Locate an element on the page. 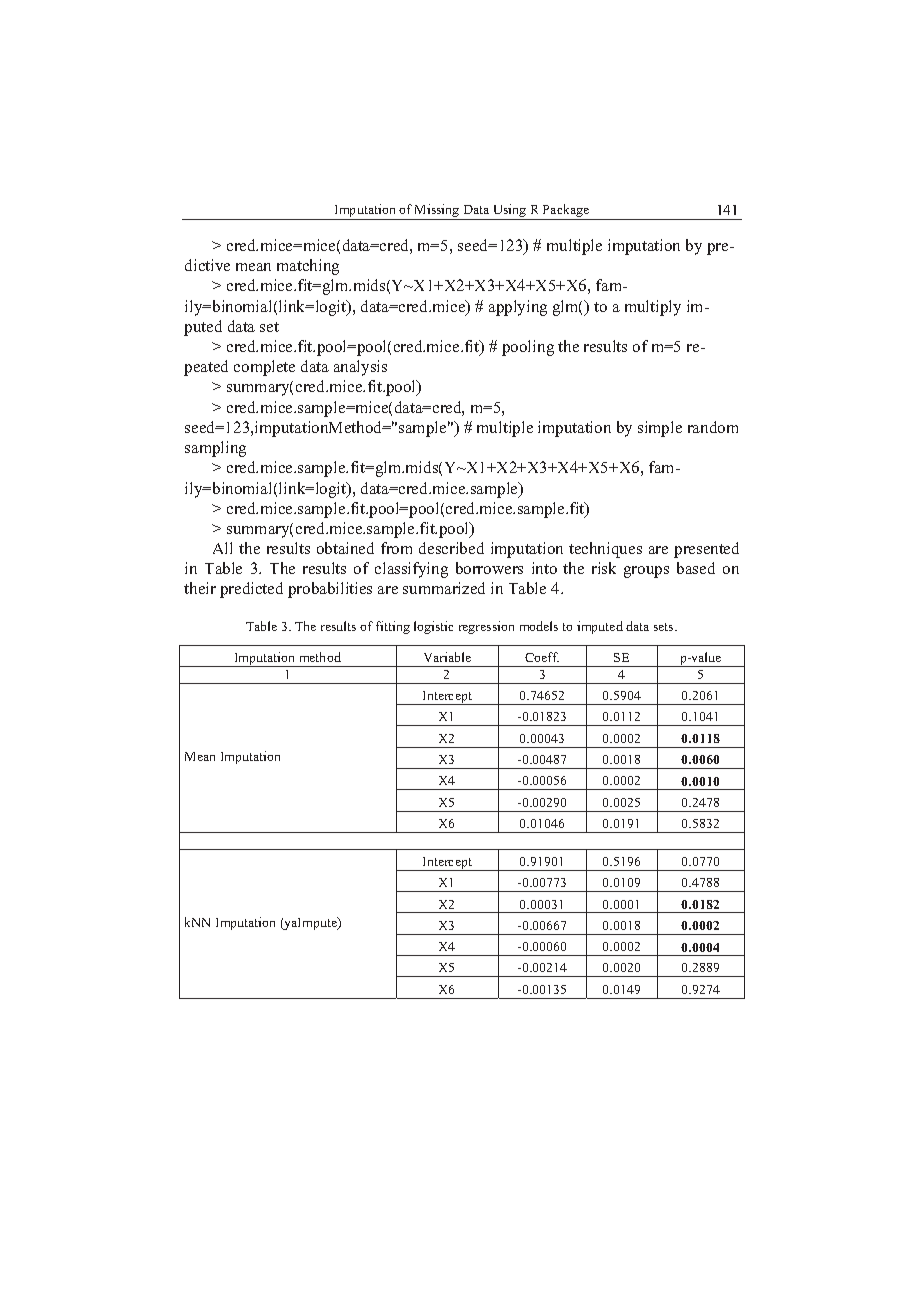 This document has height=1308, width=924. Variable is located at coordinates (447, 657).
